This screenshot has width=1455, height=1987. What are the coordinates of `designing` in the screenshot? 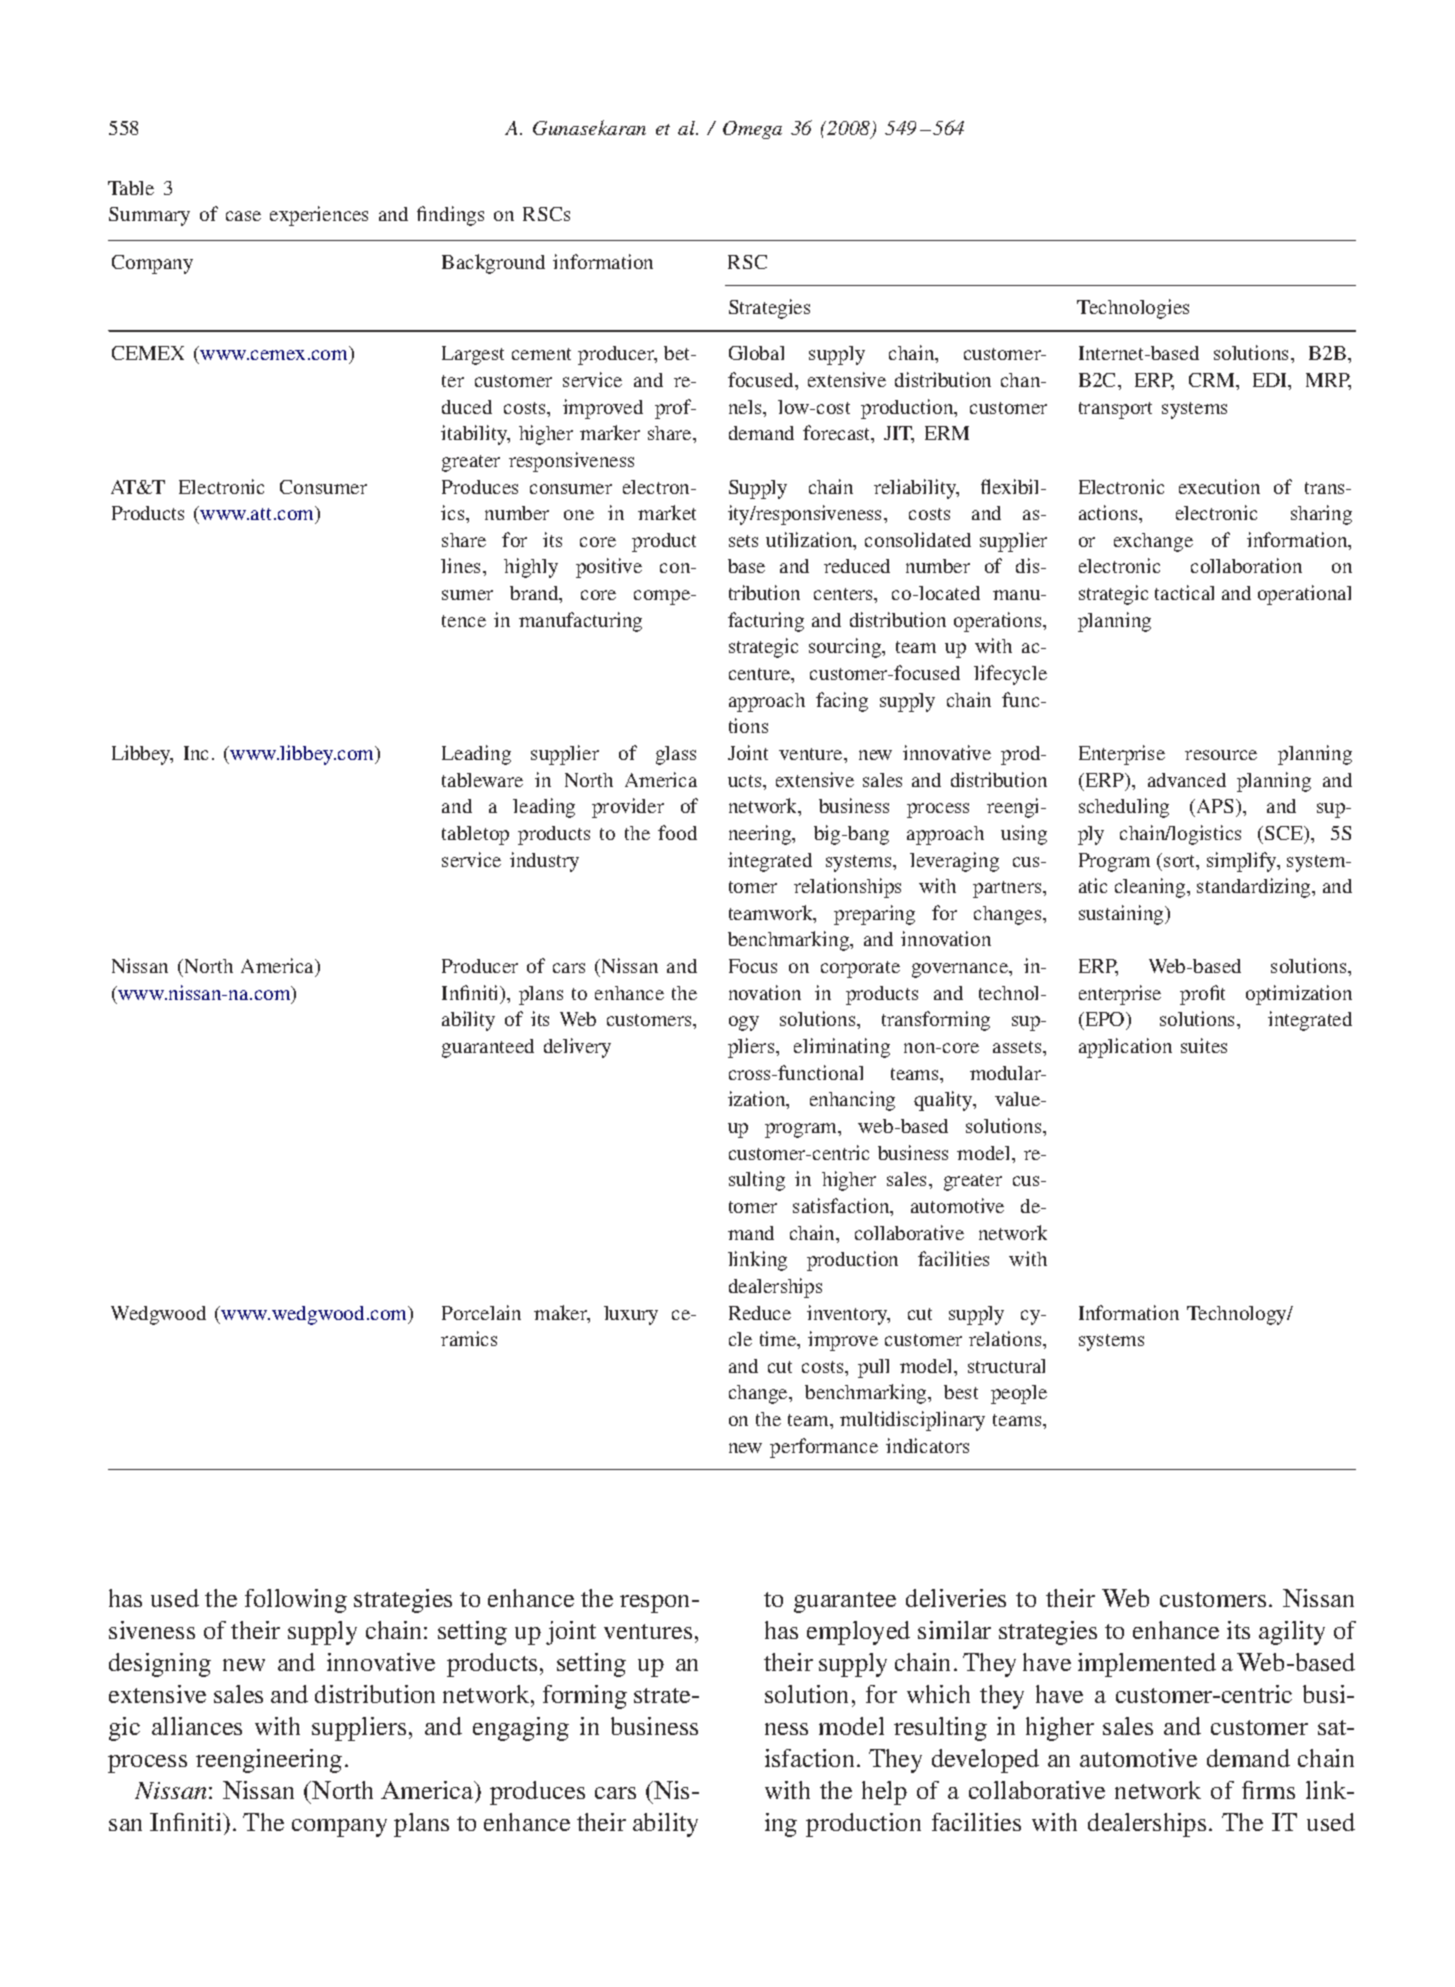 It's located at (160, 1665).
